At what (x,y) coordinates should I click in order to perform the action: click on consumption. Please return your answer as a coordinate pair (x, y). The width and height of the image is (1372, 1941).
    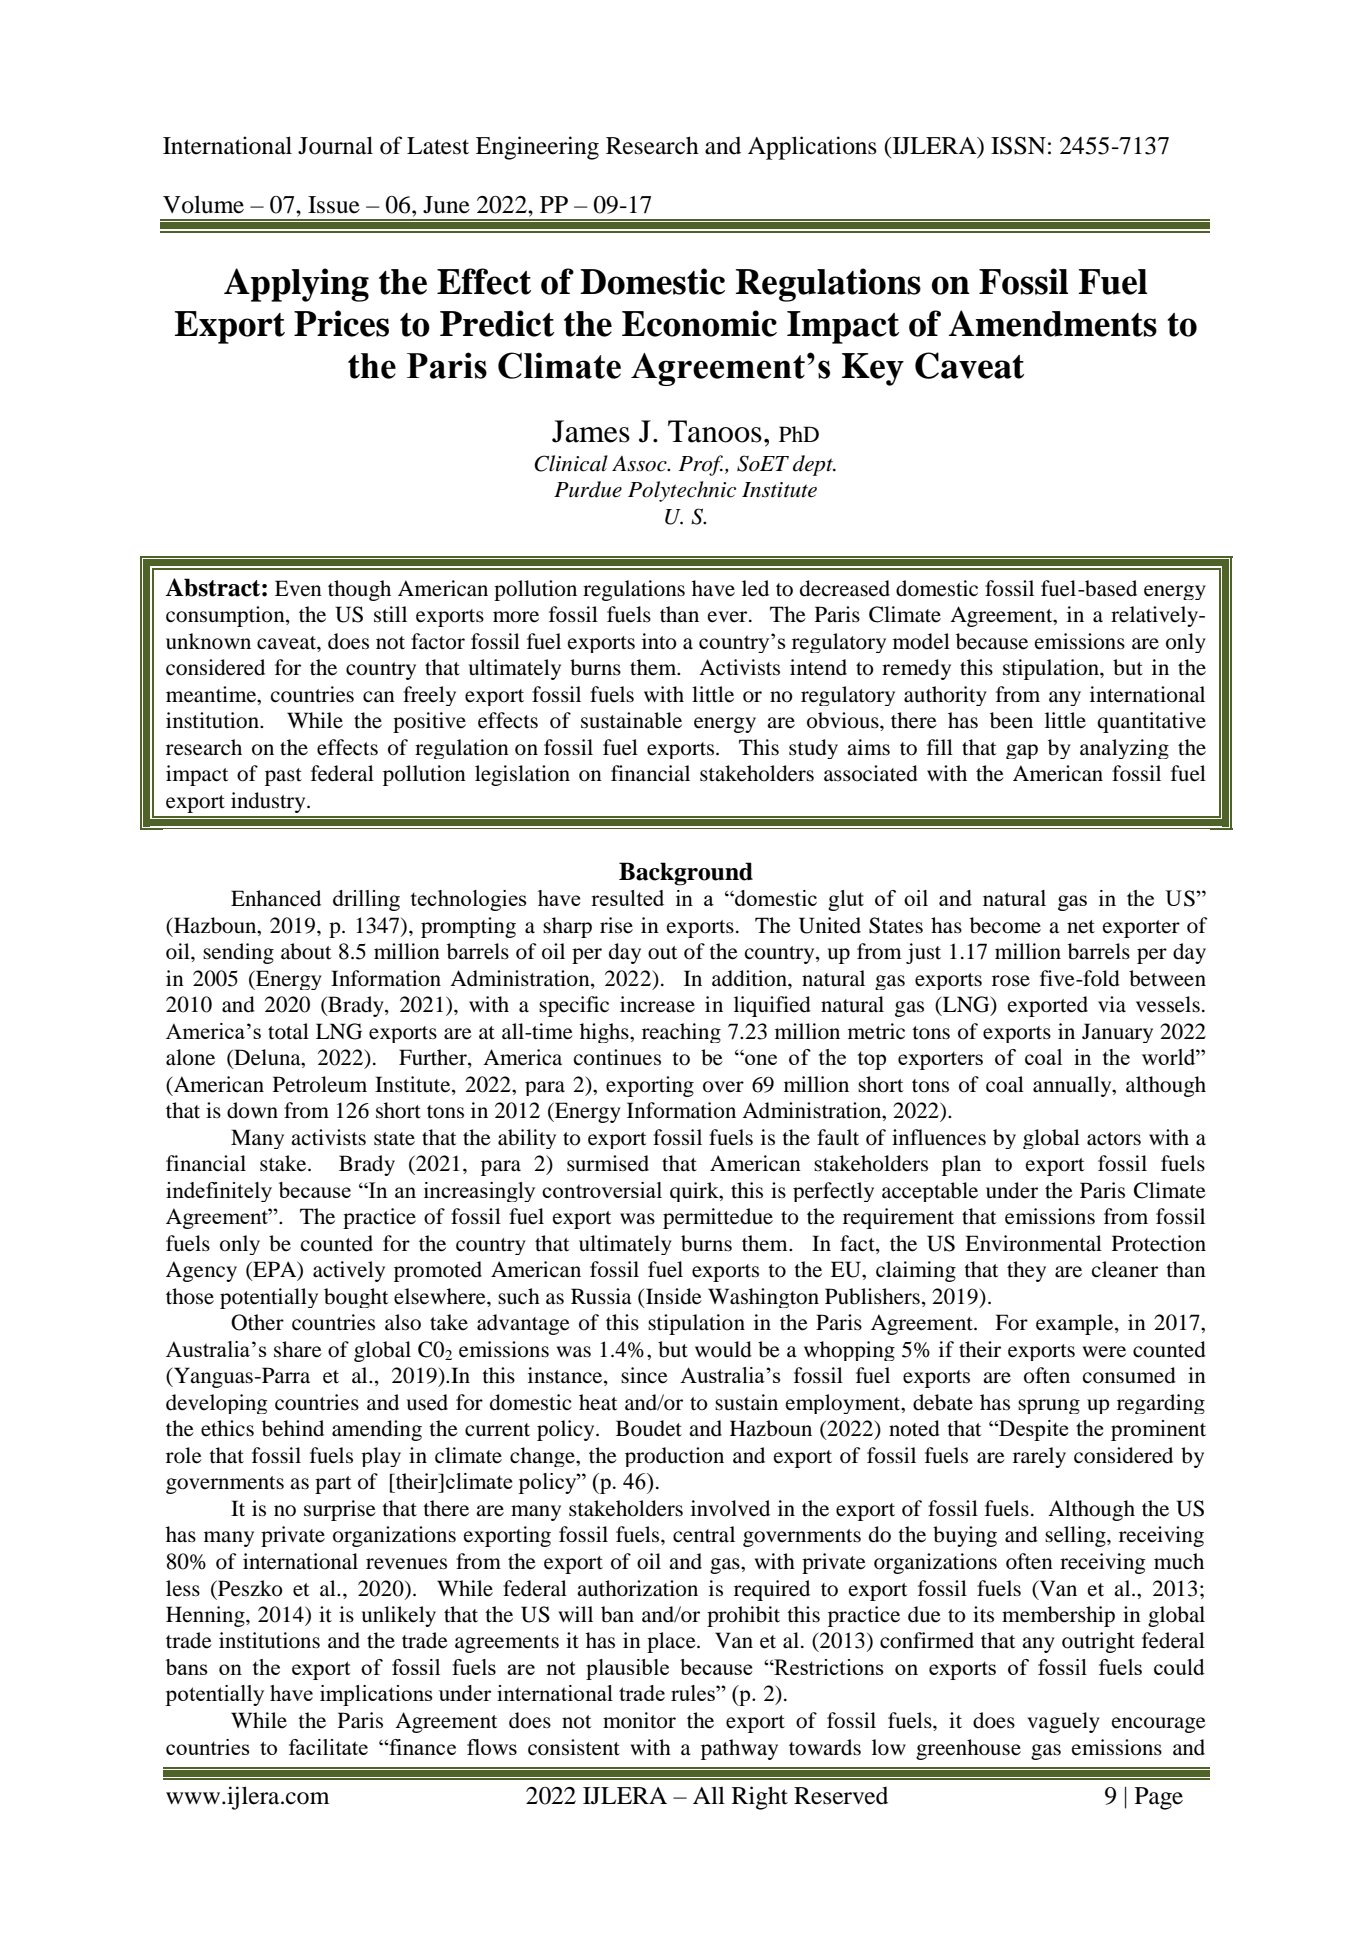
    Looking at the image, I should click on (226, 616).
